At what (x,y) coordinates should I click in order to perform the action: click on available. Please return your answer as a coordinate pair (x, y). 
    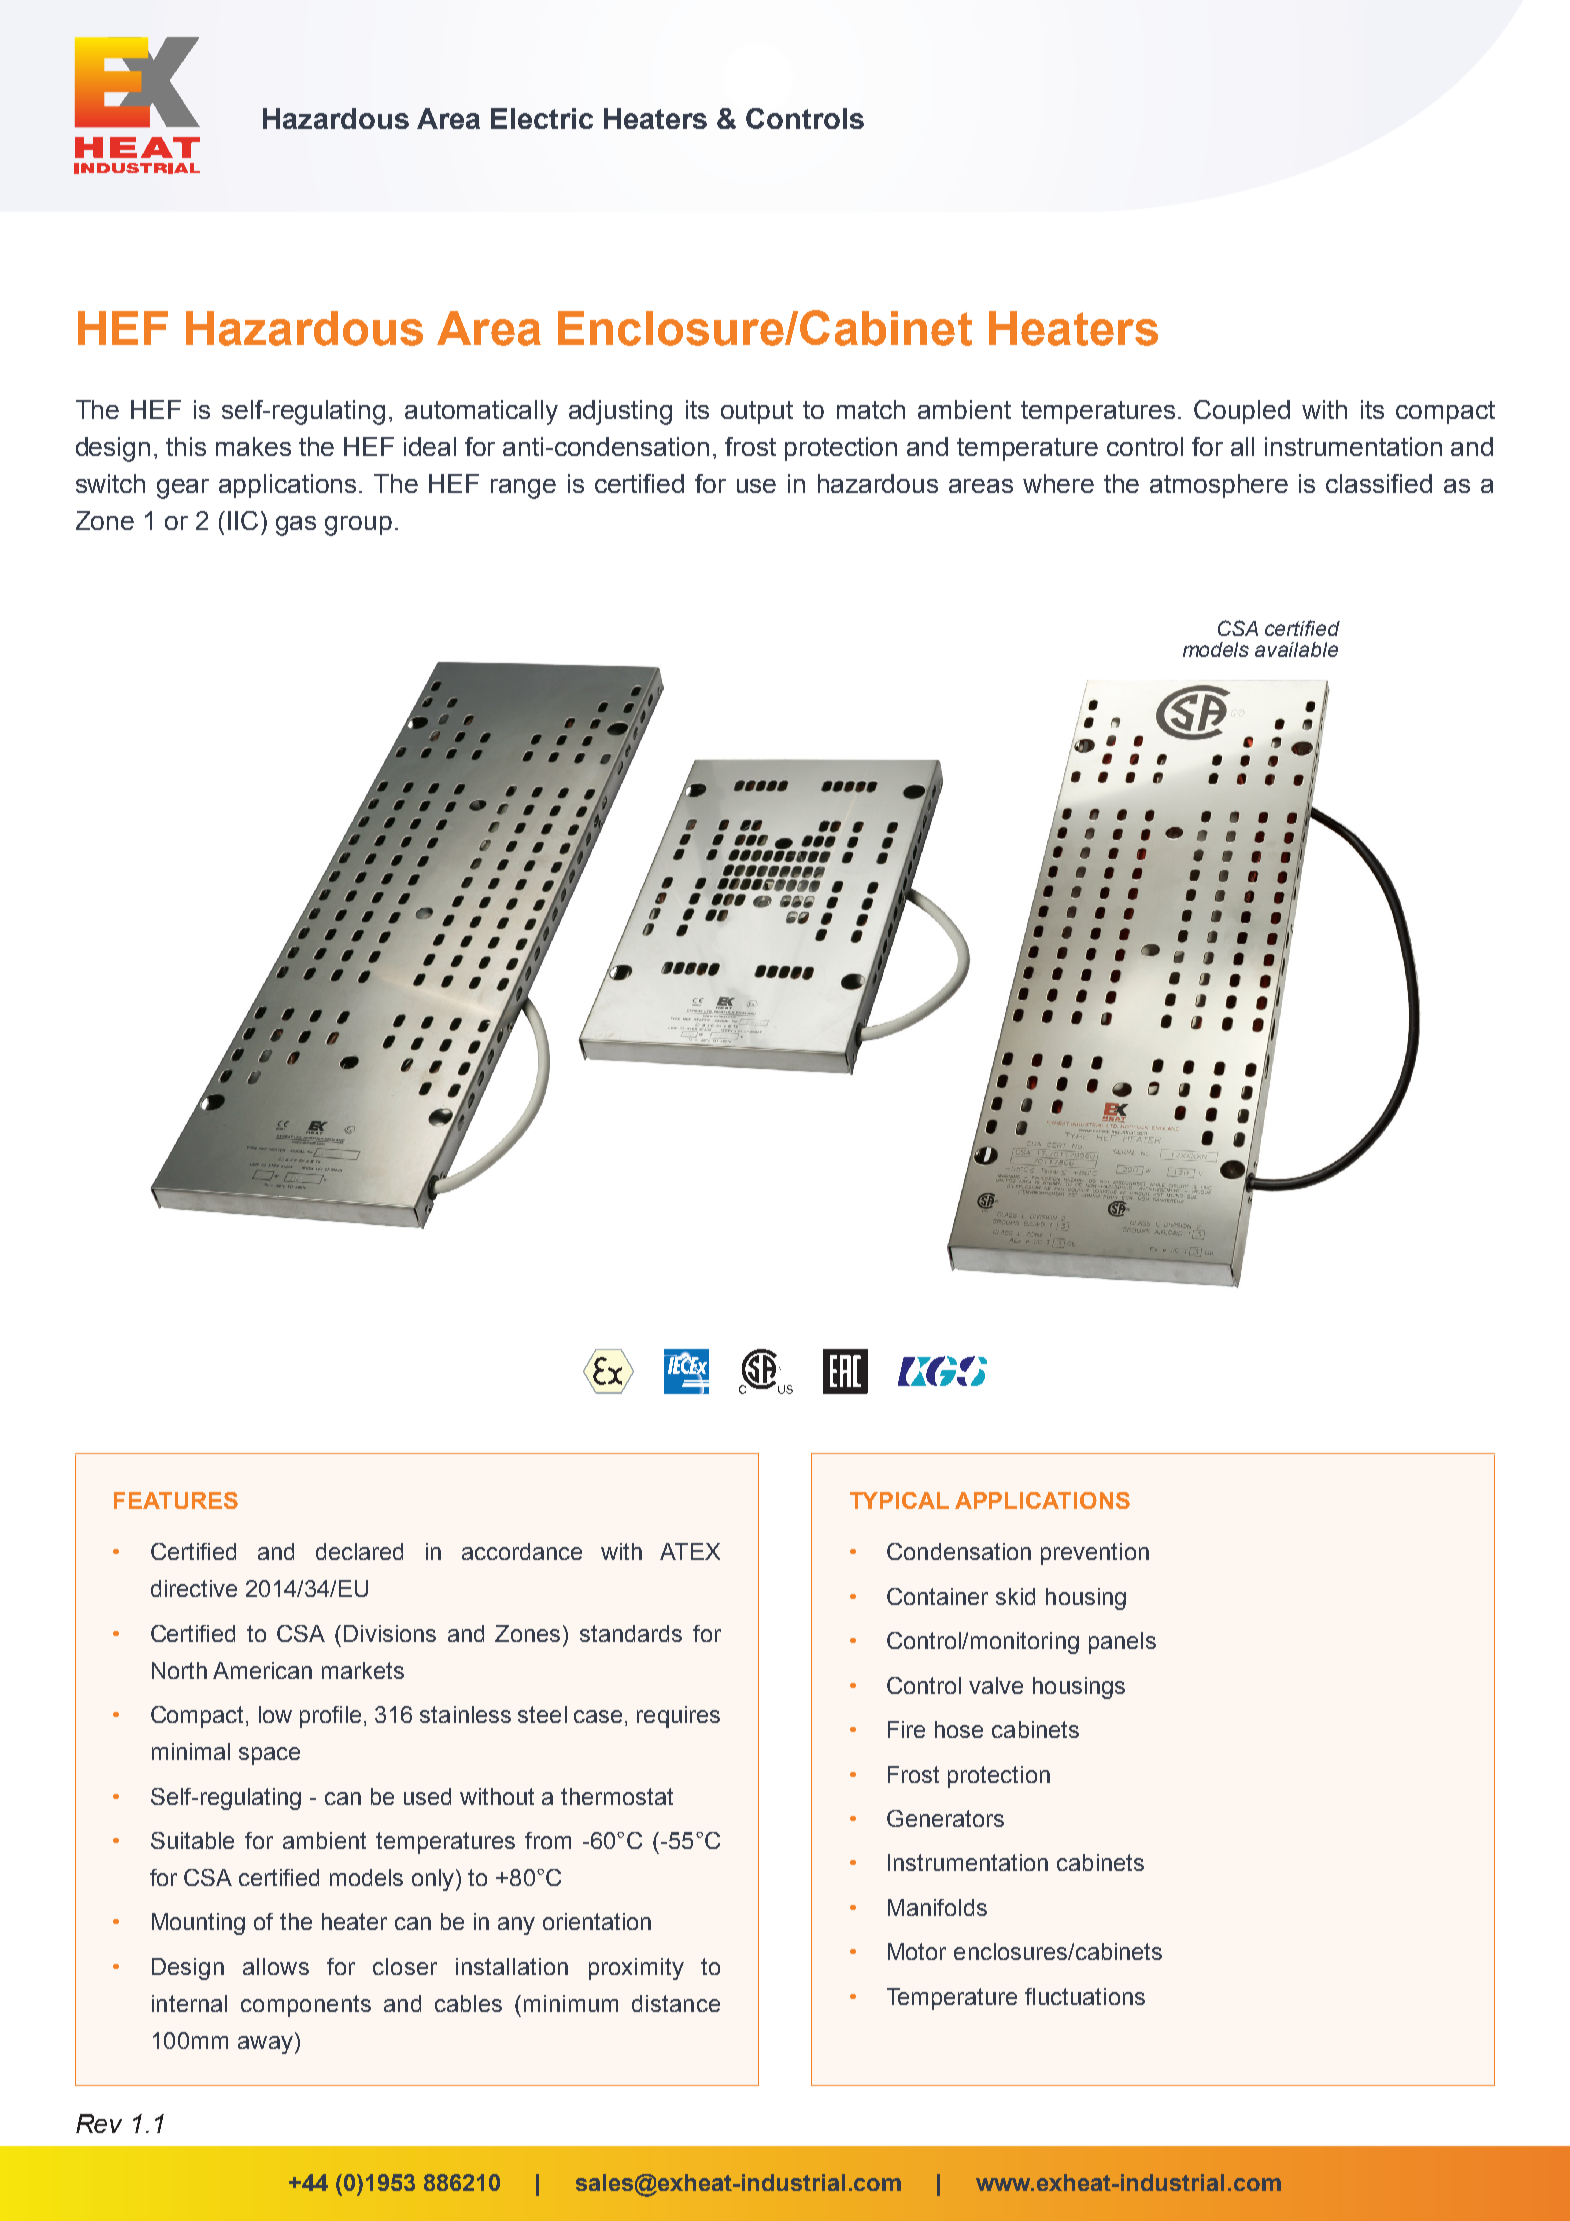
    Looking at the image, I should click on (1296, 649).
